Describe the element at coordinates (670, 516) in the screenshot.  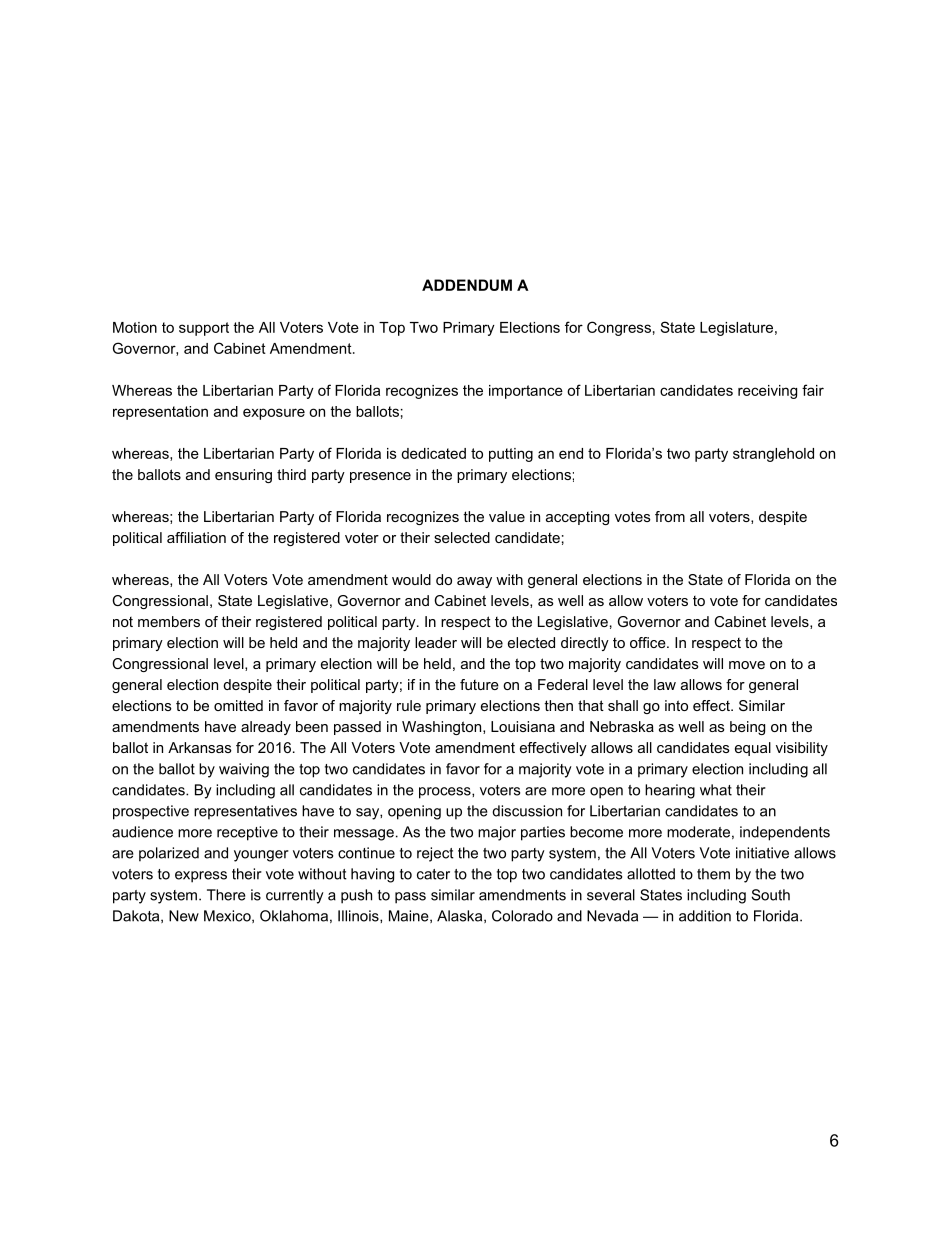
I see `from` at that location.
